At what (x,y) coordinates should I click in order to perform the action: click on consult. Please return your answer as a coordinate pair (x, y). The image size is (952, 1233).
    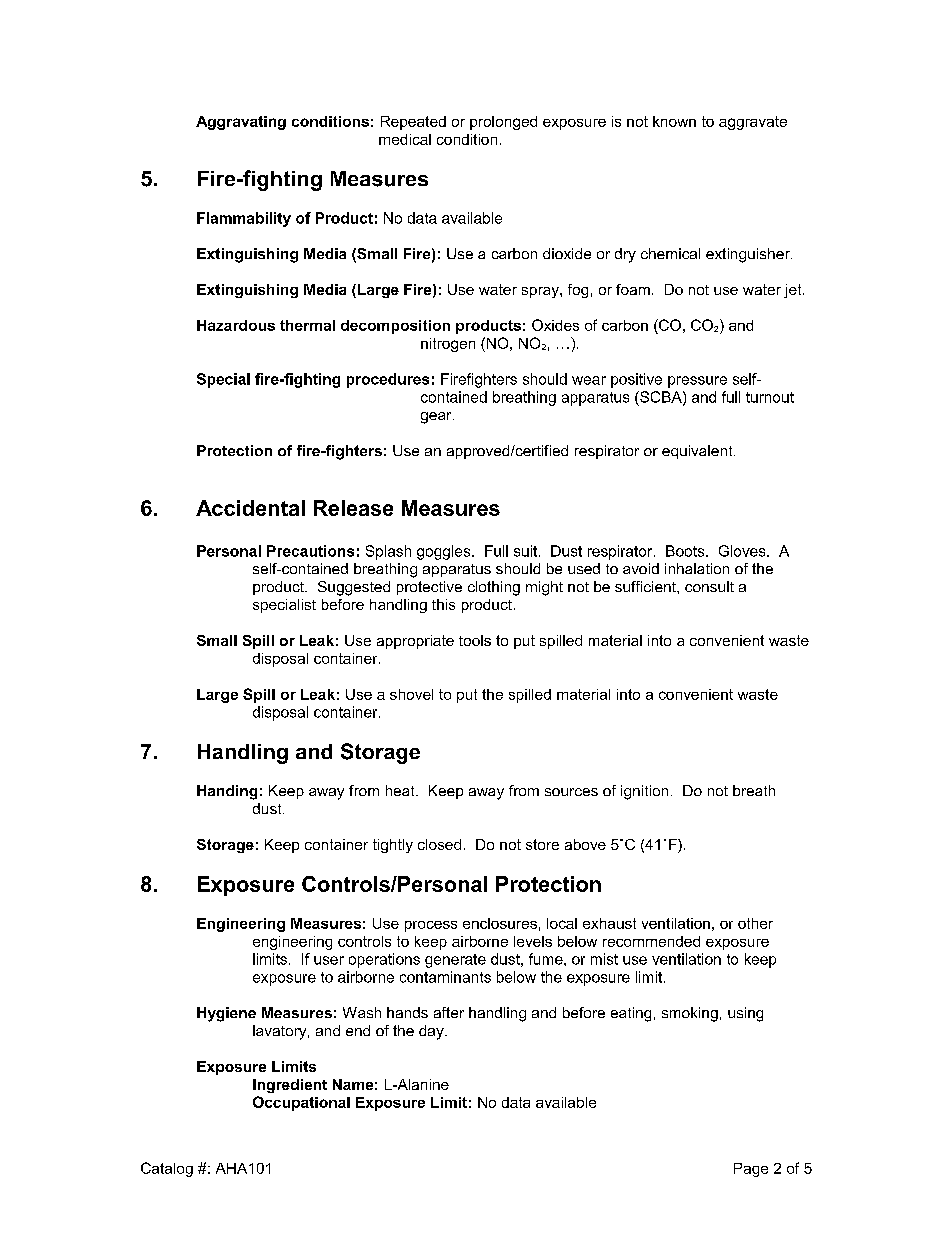
    Looking at the image, I should click on (709, 586).
